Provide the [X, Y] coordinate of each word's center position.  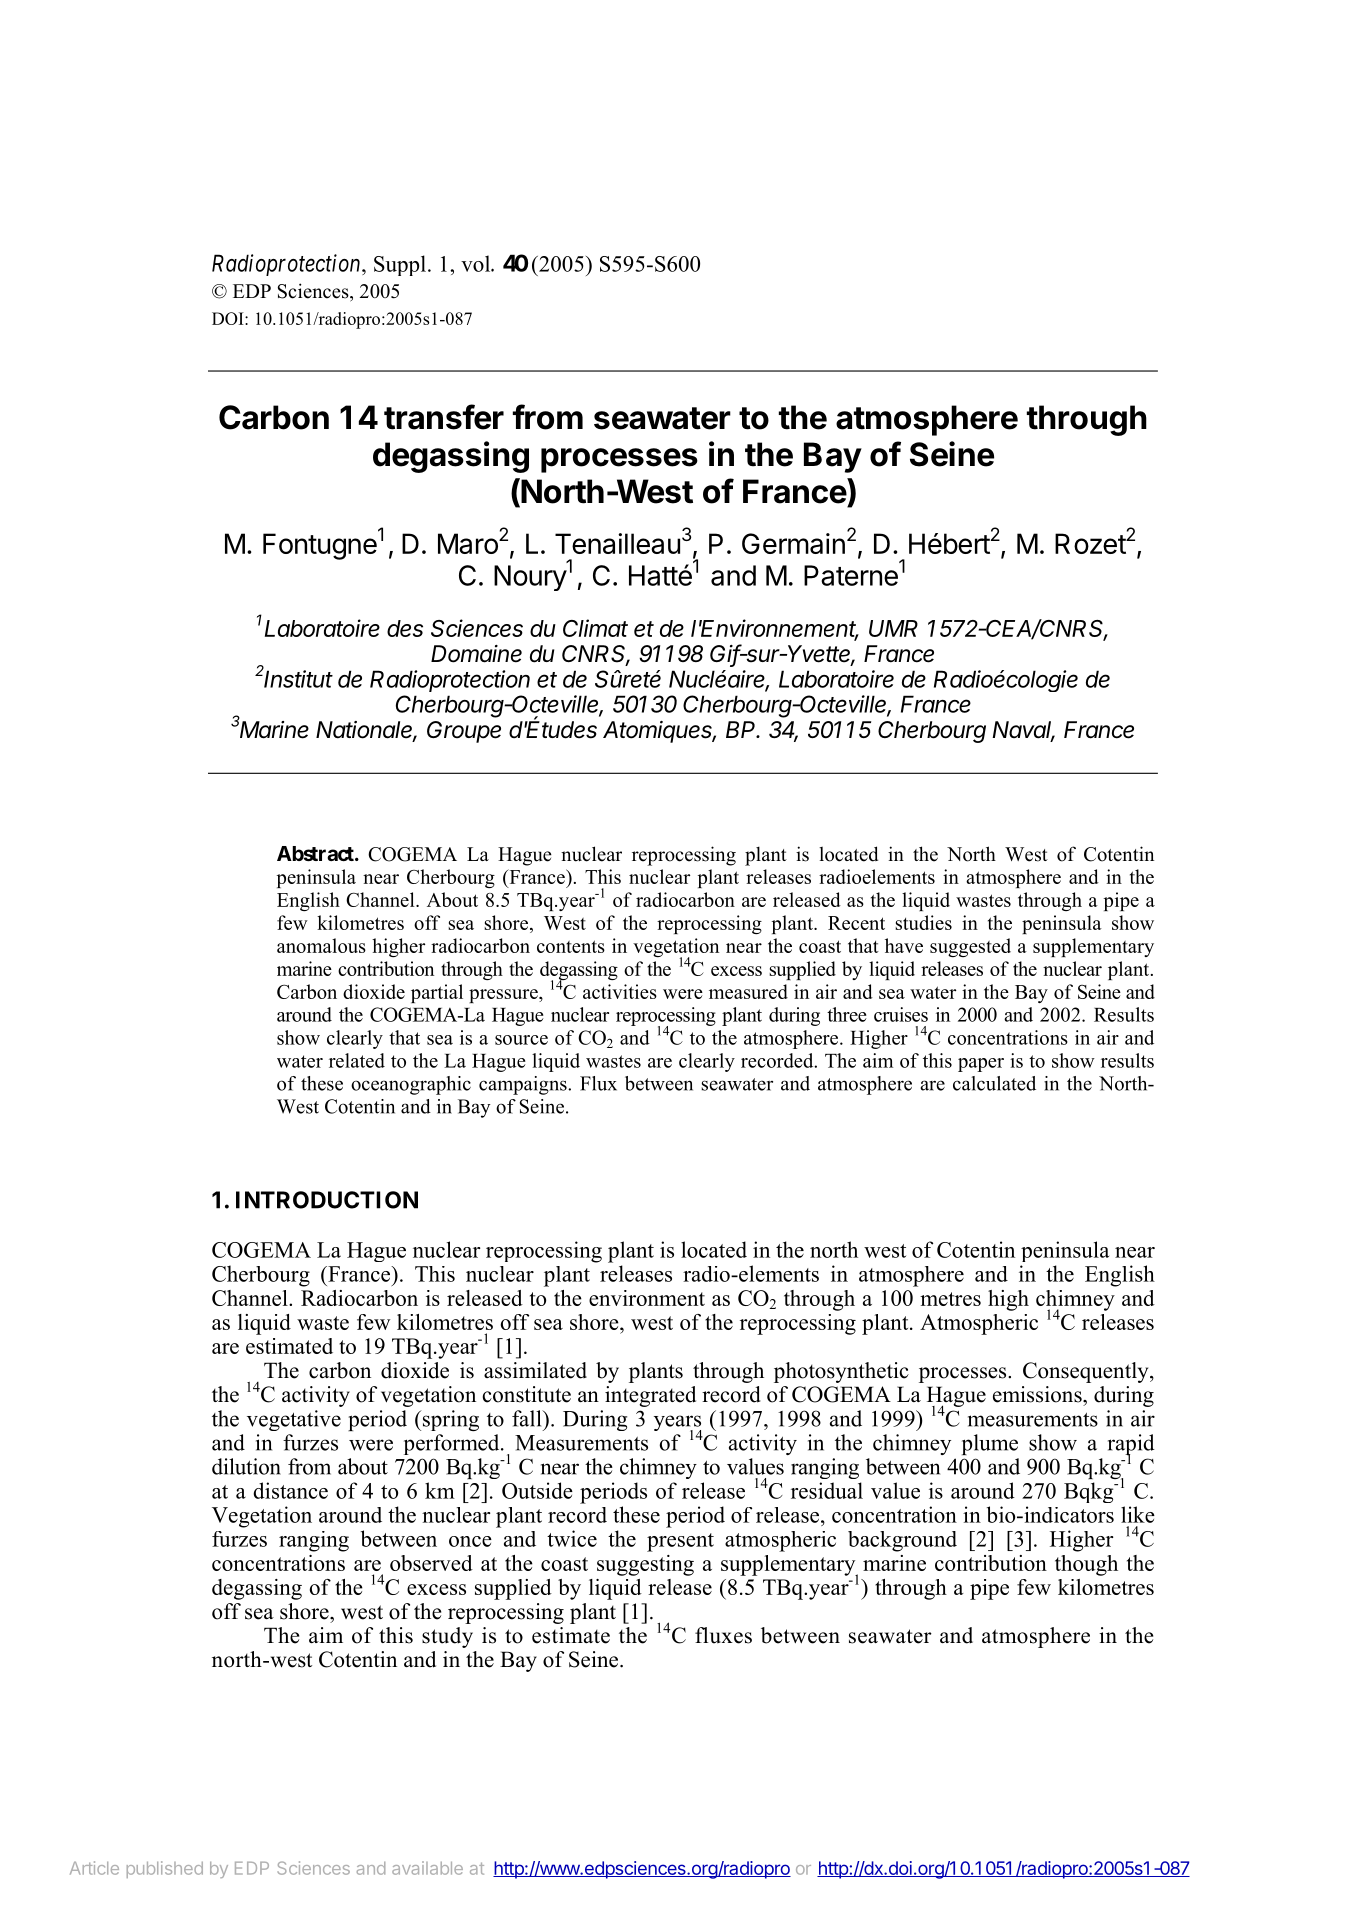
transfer [444, 417]
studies [923, 922]
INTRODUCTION [327, 1200]
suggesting [645, 1565]
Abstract [316, 853]
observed [431, 1563]
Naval [1023, 731]
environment [647, 1298]
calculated [994, 1083]
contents [571, 946]
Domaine [476, 654]
